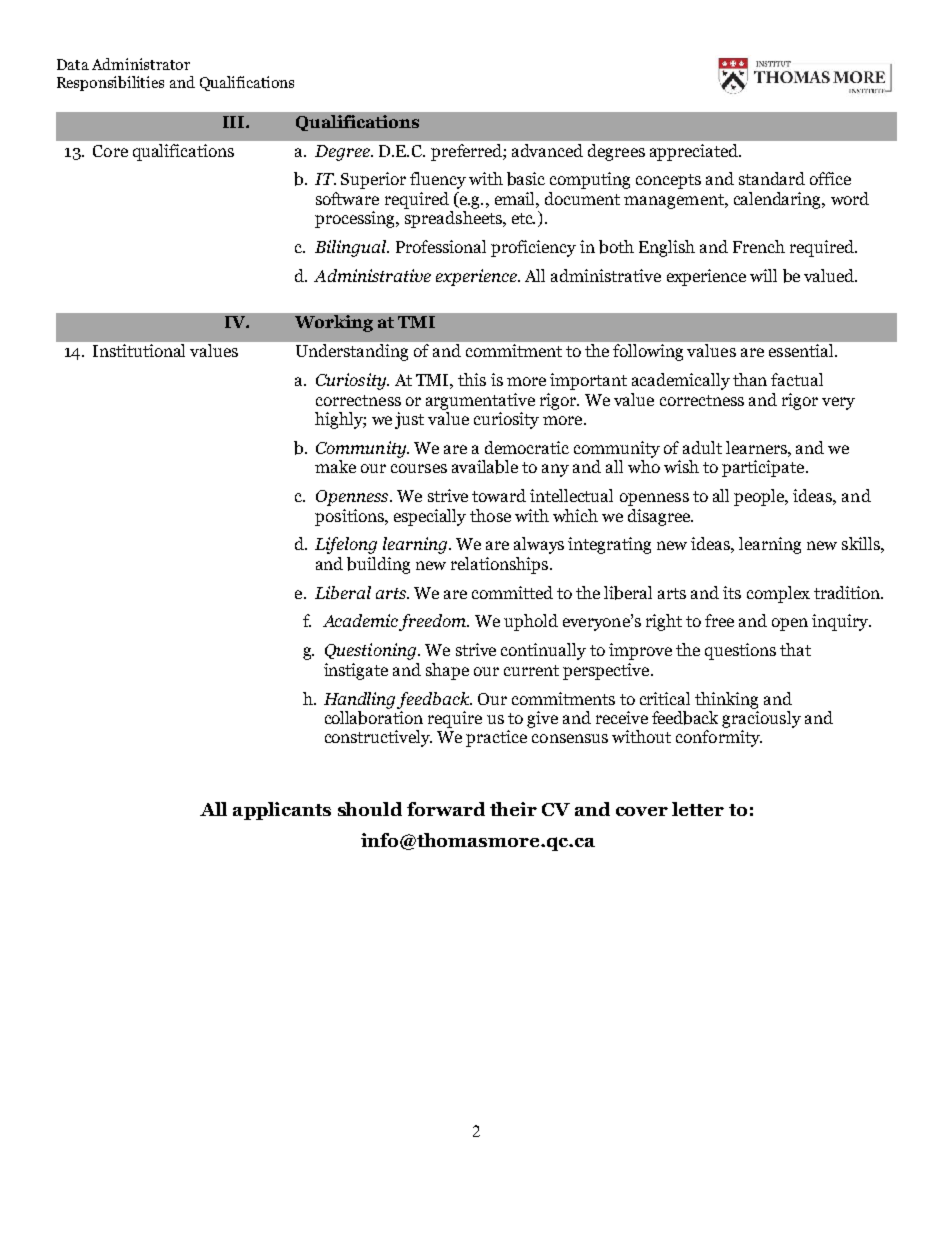 This document has height=1233, width=952. What do you see at coordinates (141, 64) in the document?
I see `Administrator` at bounding box center [141, 64].
